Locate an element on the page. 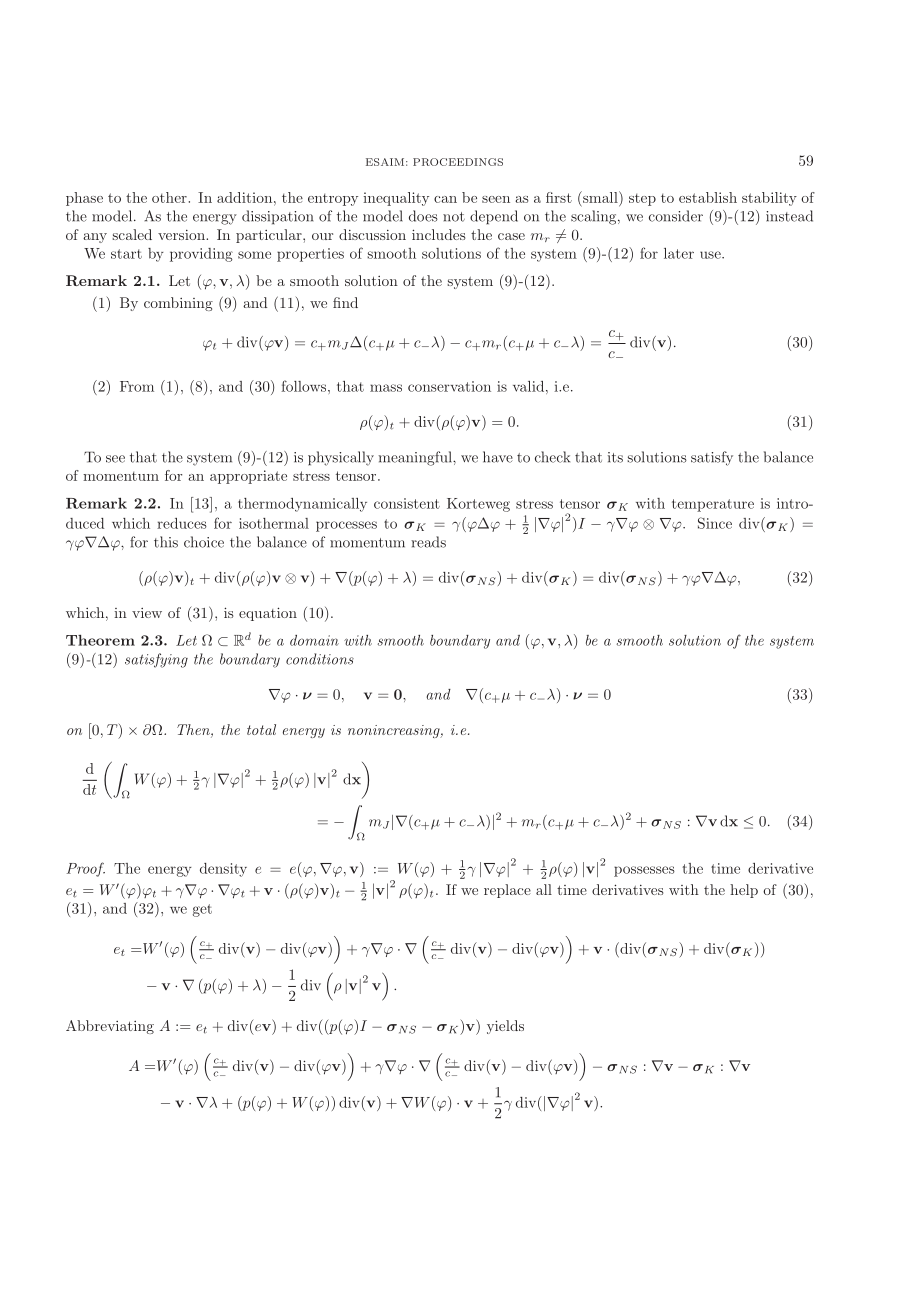 This page has width=924, height=1308. temperature is located at coordinates (713, 505).
